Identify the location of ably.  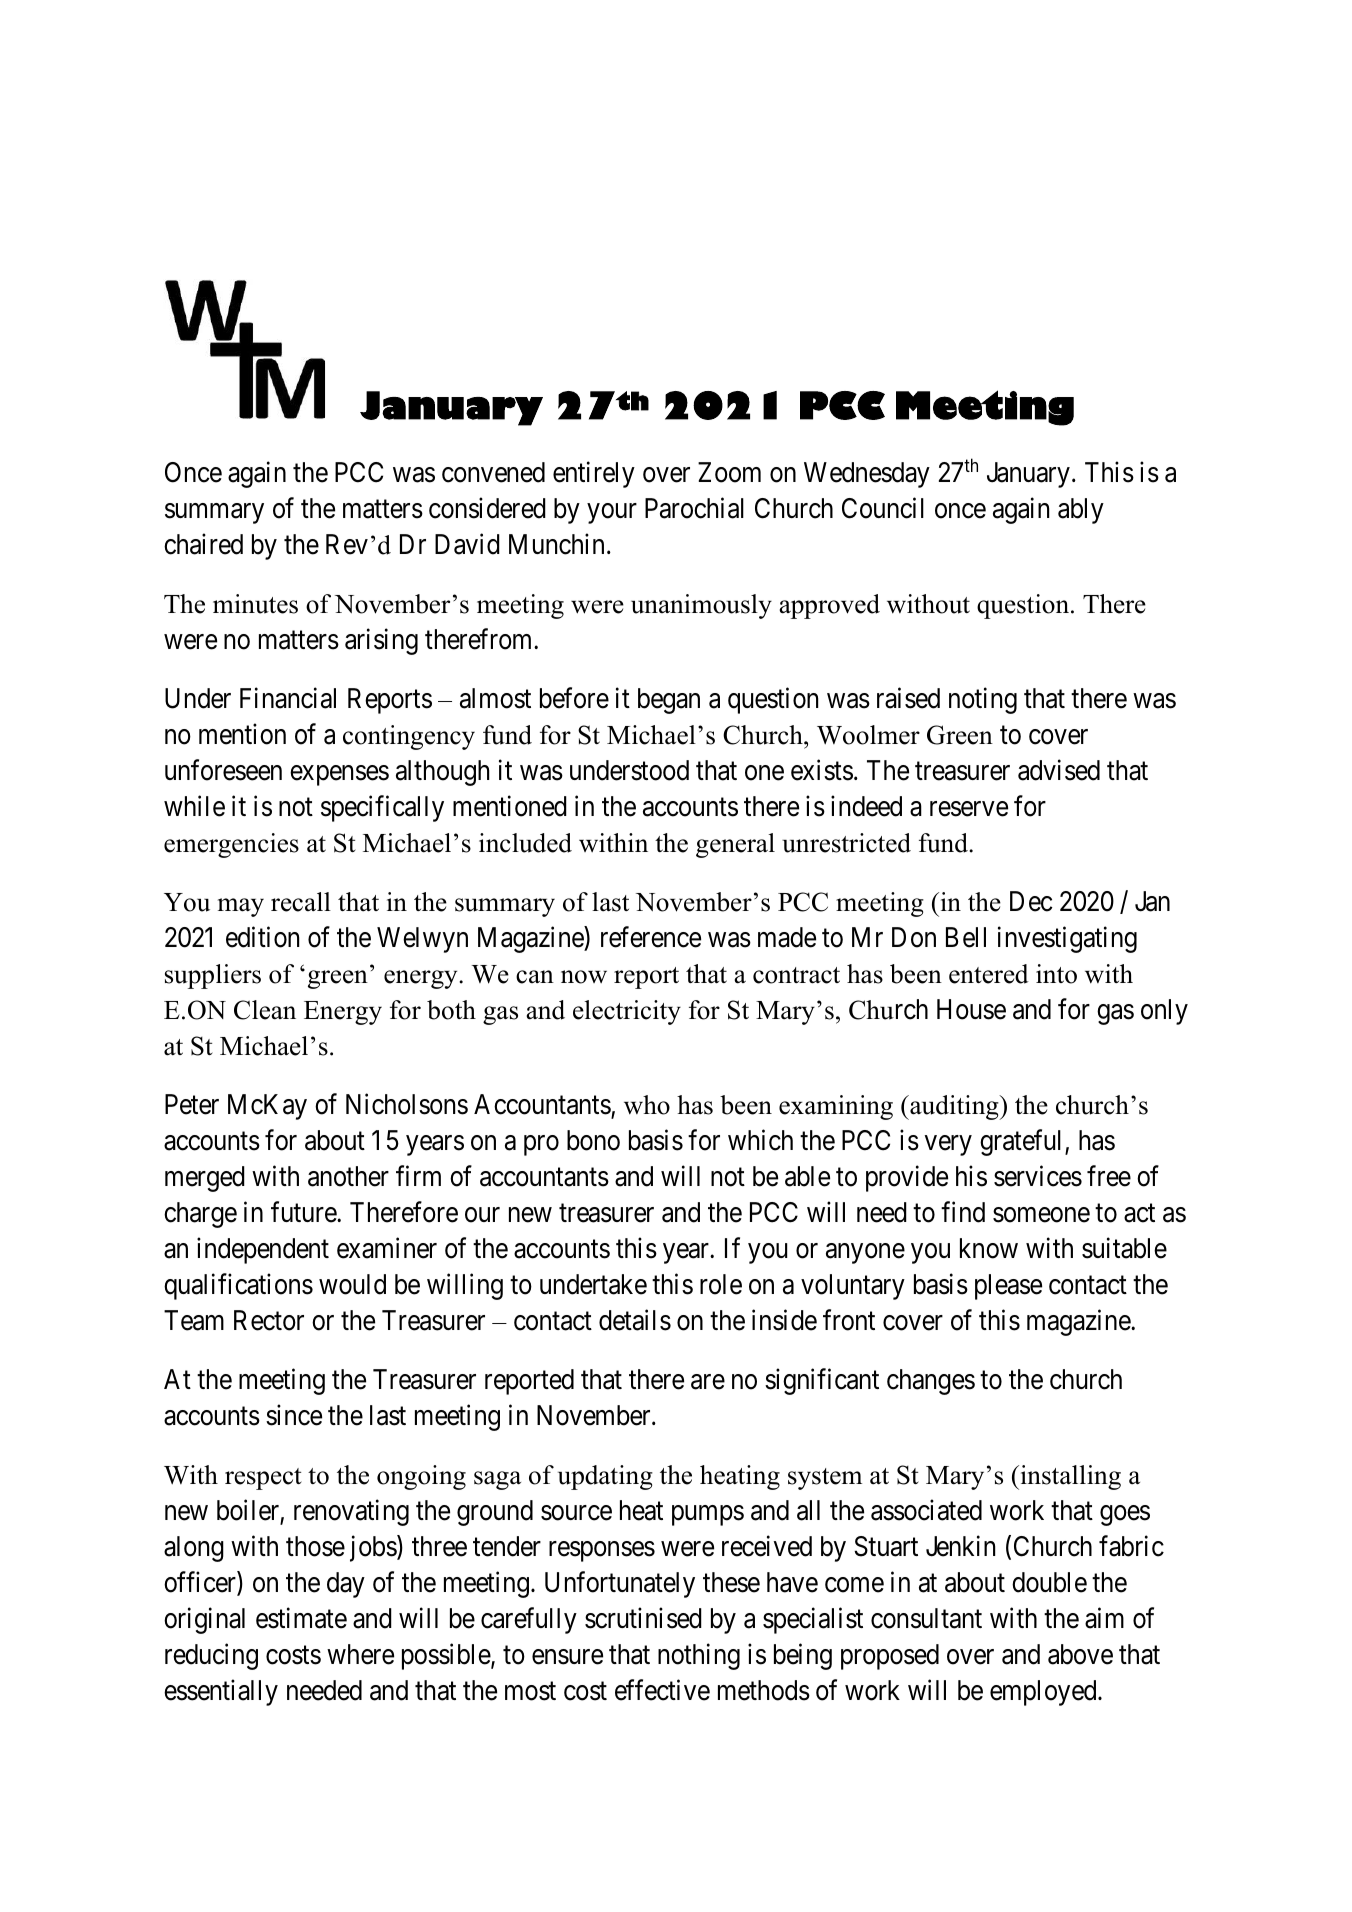
(1081, 511).
